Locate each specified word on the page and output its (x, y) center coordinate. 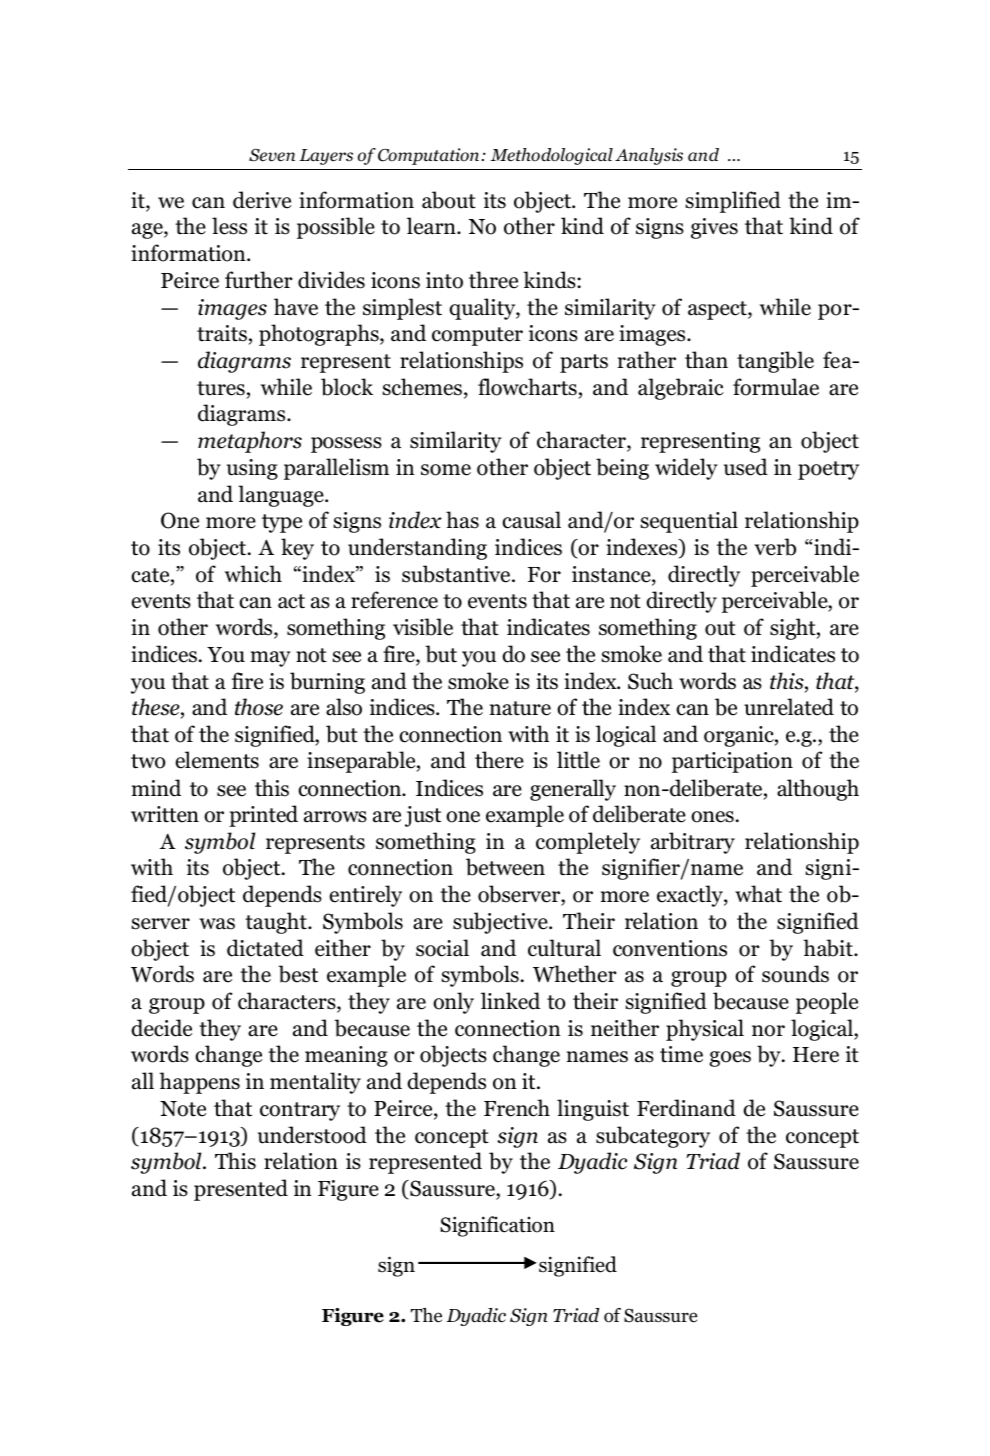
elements (217, 760)
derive (262, 200)
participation (732, 762)
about (449, 200)
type (282, 523)
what (758, 894)
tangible (775, 362)
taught (277, 923)
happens (199, 1083)
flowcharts (527, 387)
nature (520, 708)
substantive (457, 574)
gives (714, 228)
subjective (501, 923)
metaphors (250, 442)
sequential (689, 522)
